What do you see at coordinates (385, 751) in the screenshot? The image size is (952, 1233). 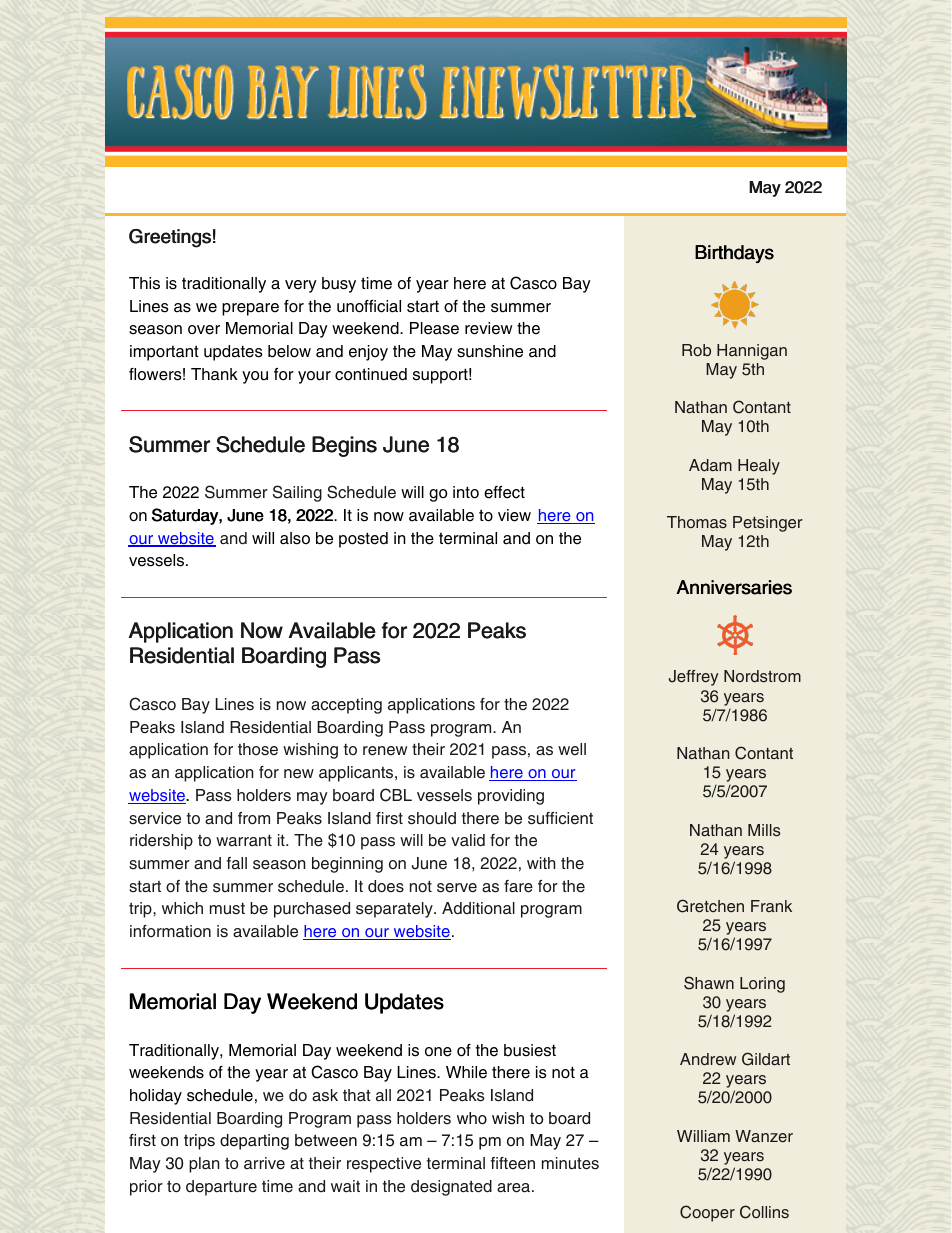 I see `renew` at bounding box center [385, 751].
